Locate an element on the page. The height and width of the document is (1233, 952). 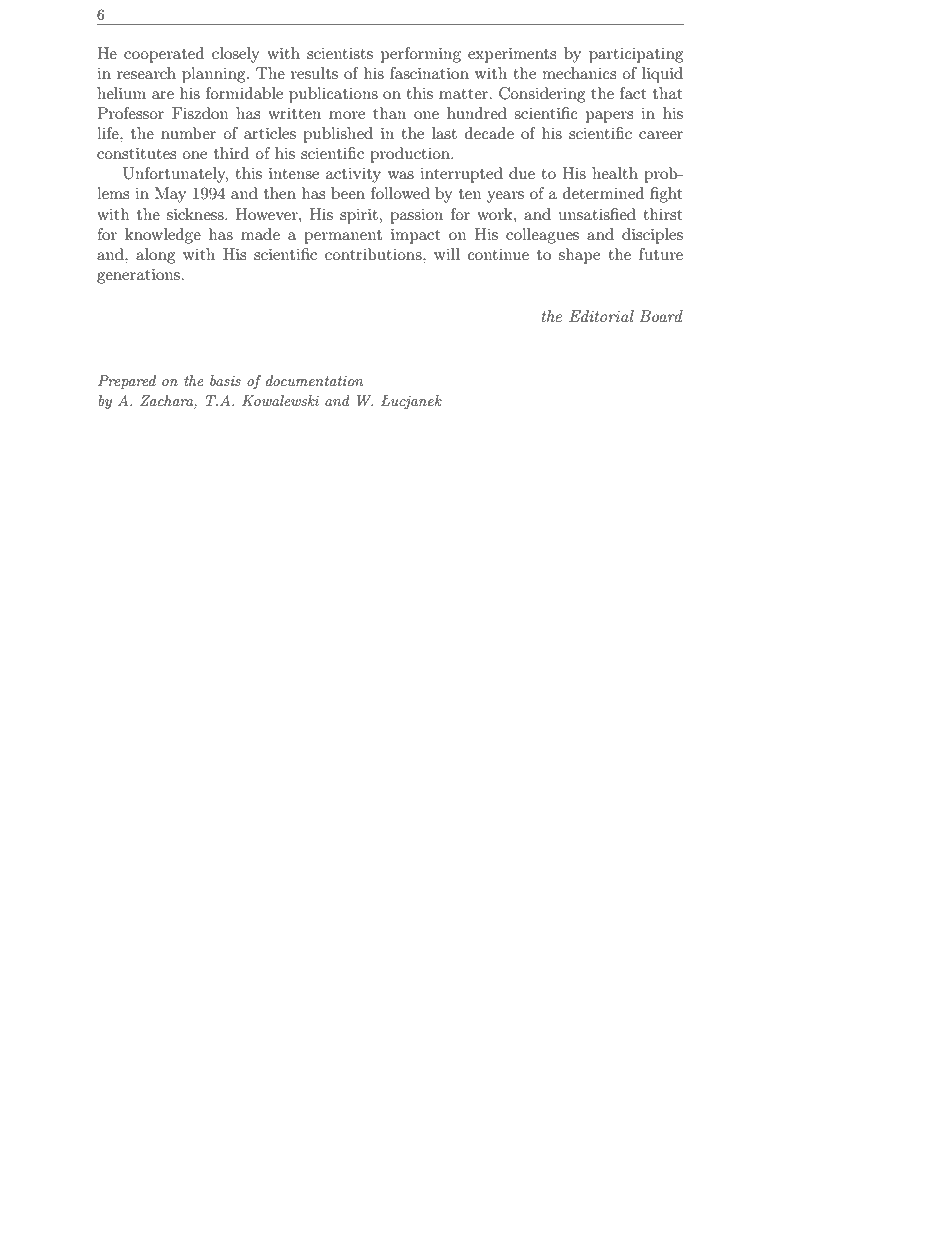
mechanics is located at coordinates (579, 73).
